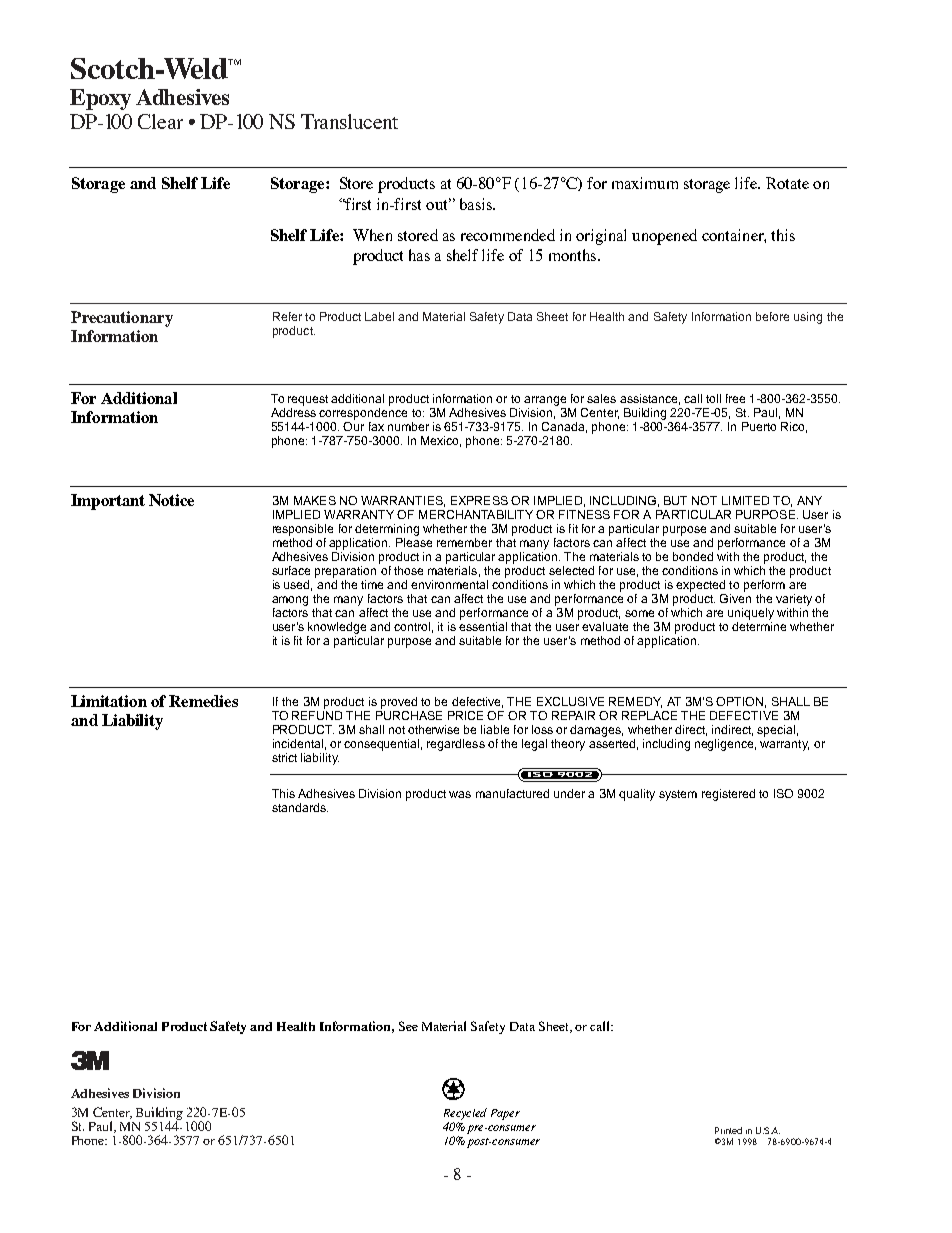 The image size is (952, 1233). What do you see at coordinates (408, 1026) in the image?
I see `See` at bounding box center [408, 1026].
